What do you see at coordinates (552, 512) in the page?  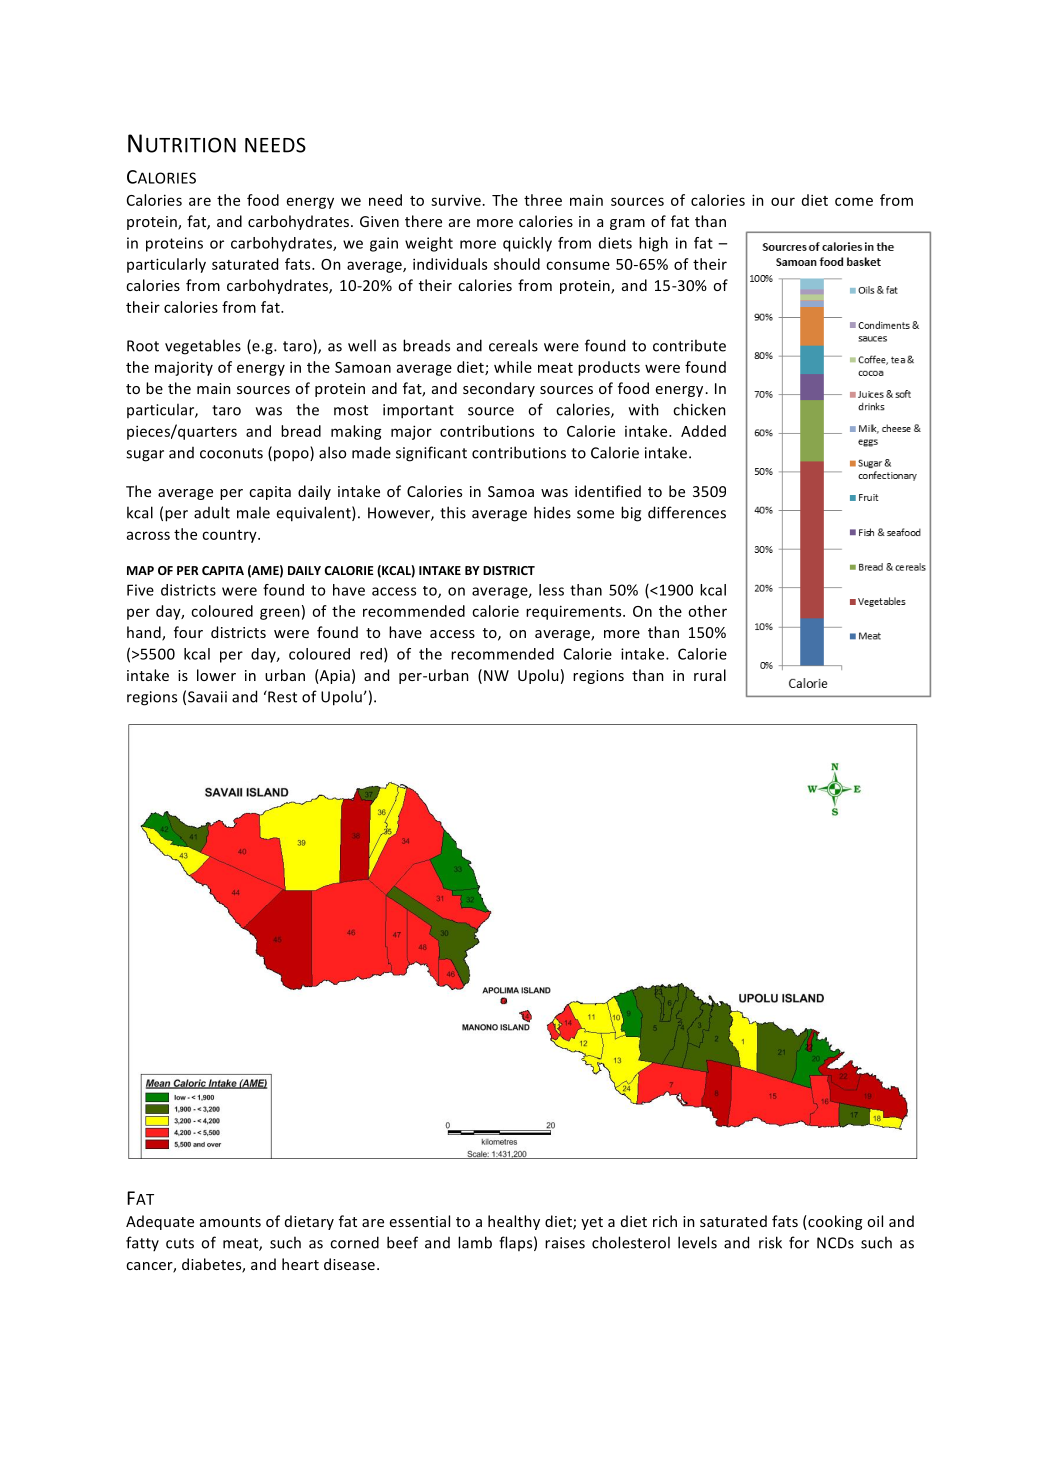 I see `hides` at bounding box center [552, 512].
